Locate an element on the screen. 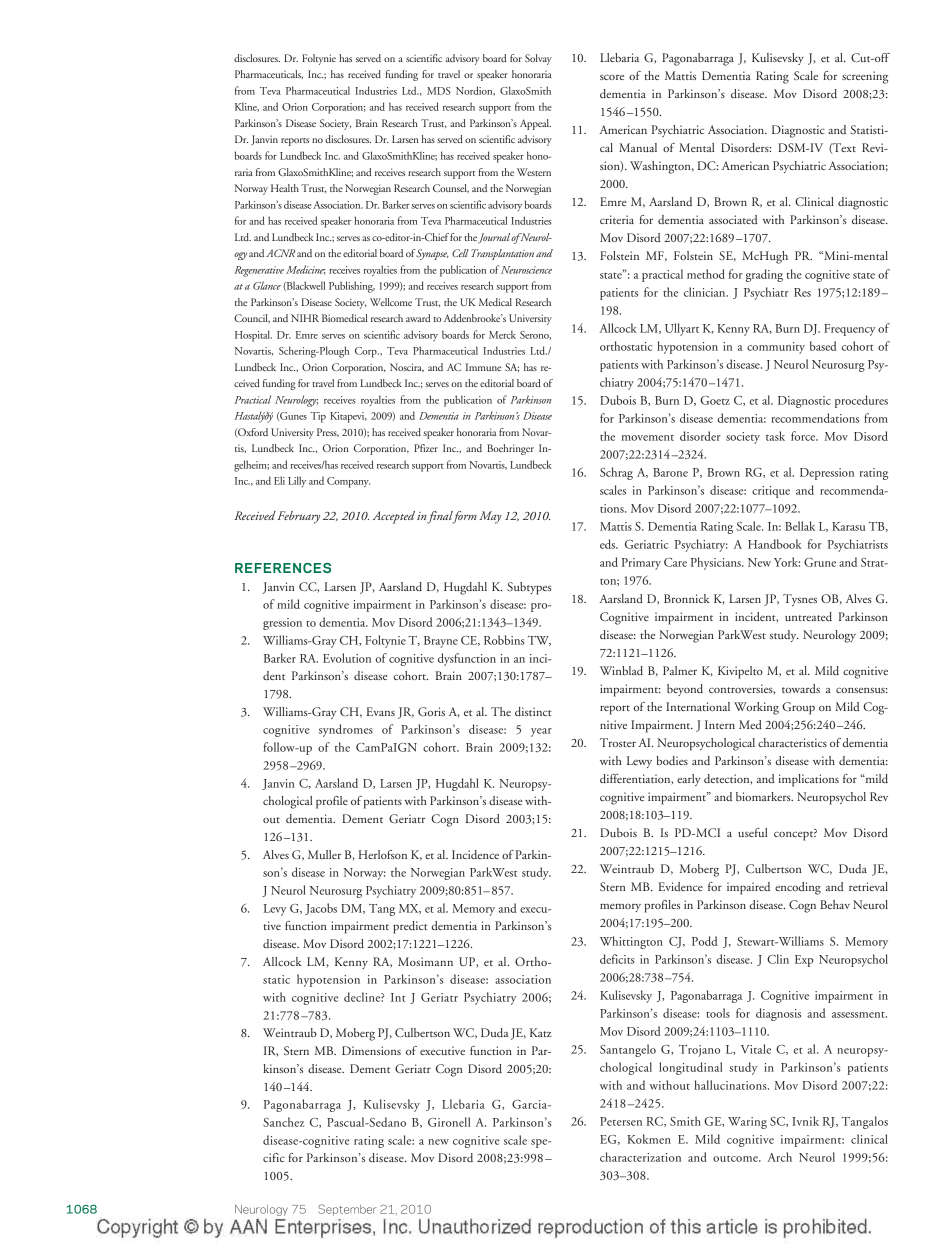 Image resolution: width=952 pixels, height=1256 pixels. September is located at coordinates (347, 1210).
